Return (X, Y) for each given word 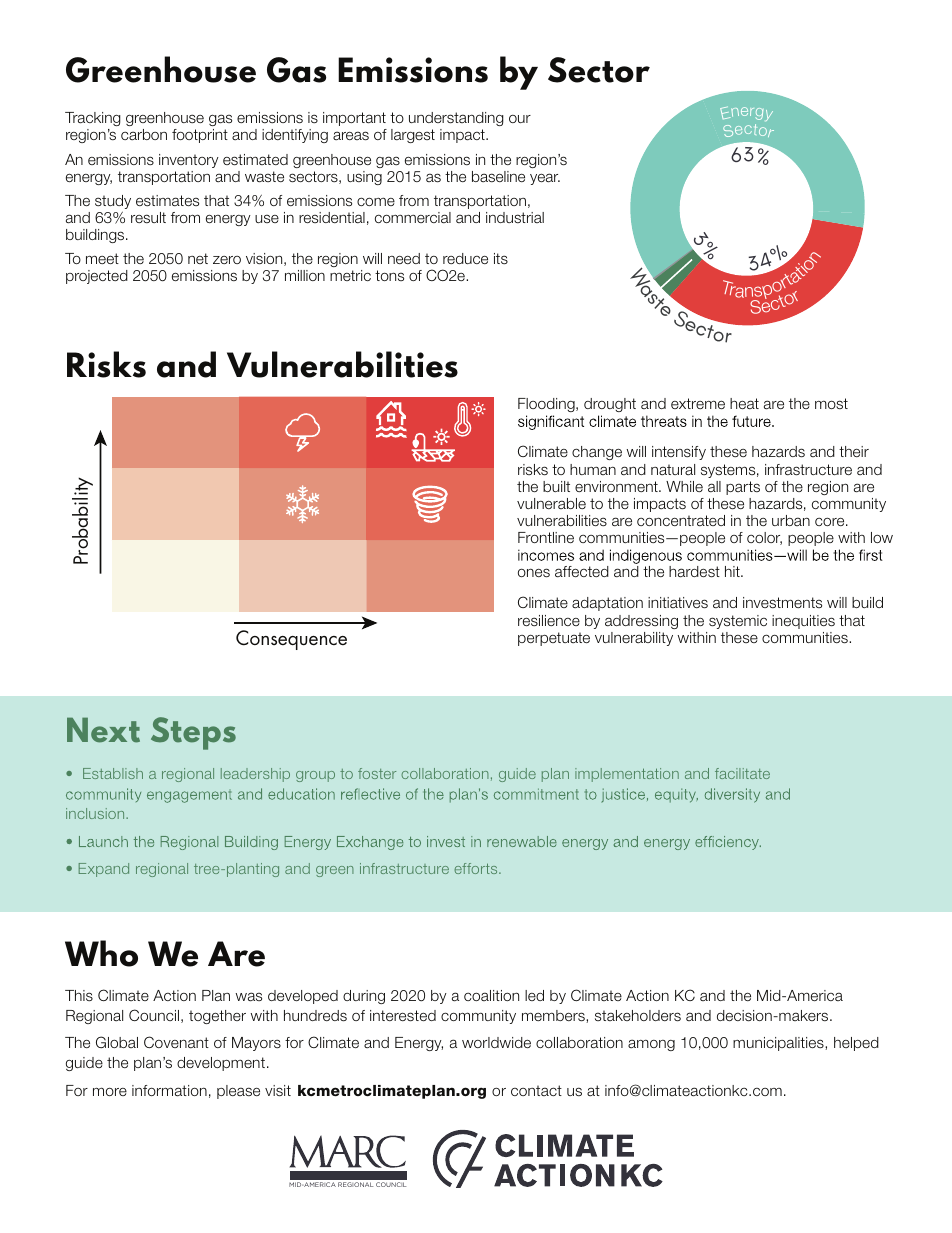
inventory (189, 161)
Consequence (291, 640)
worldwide (496, 1042)
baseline (498, 176)
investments (782, 602)
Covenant (176, 1042)
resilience (549, 620)
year (545, 179)
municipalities (779, 1044)
